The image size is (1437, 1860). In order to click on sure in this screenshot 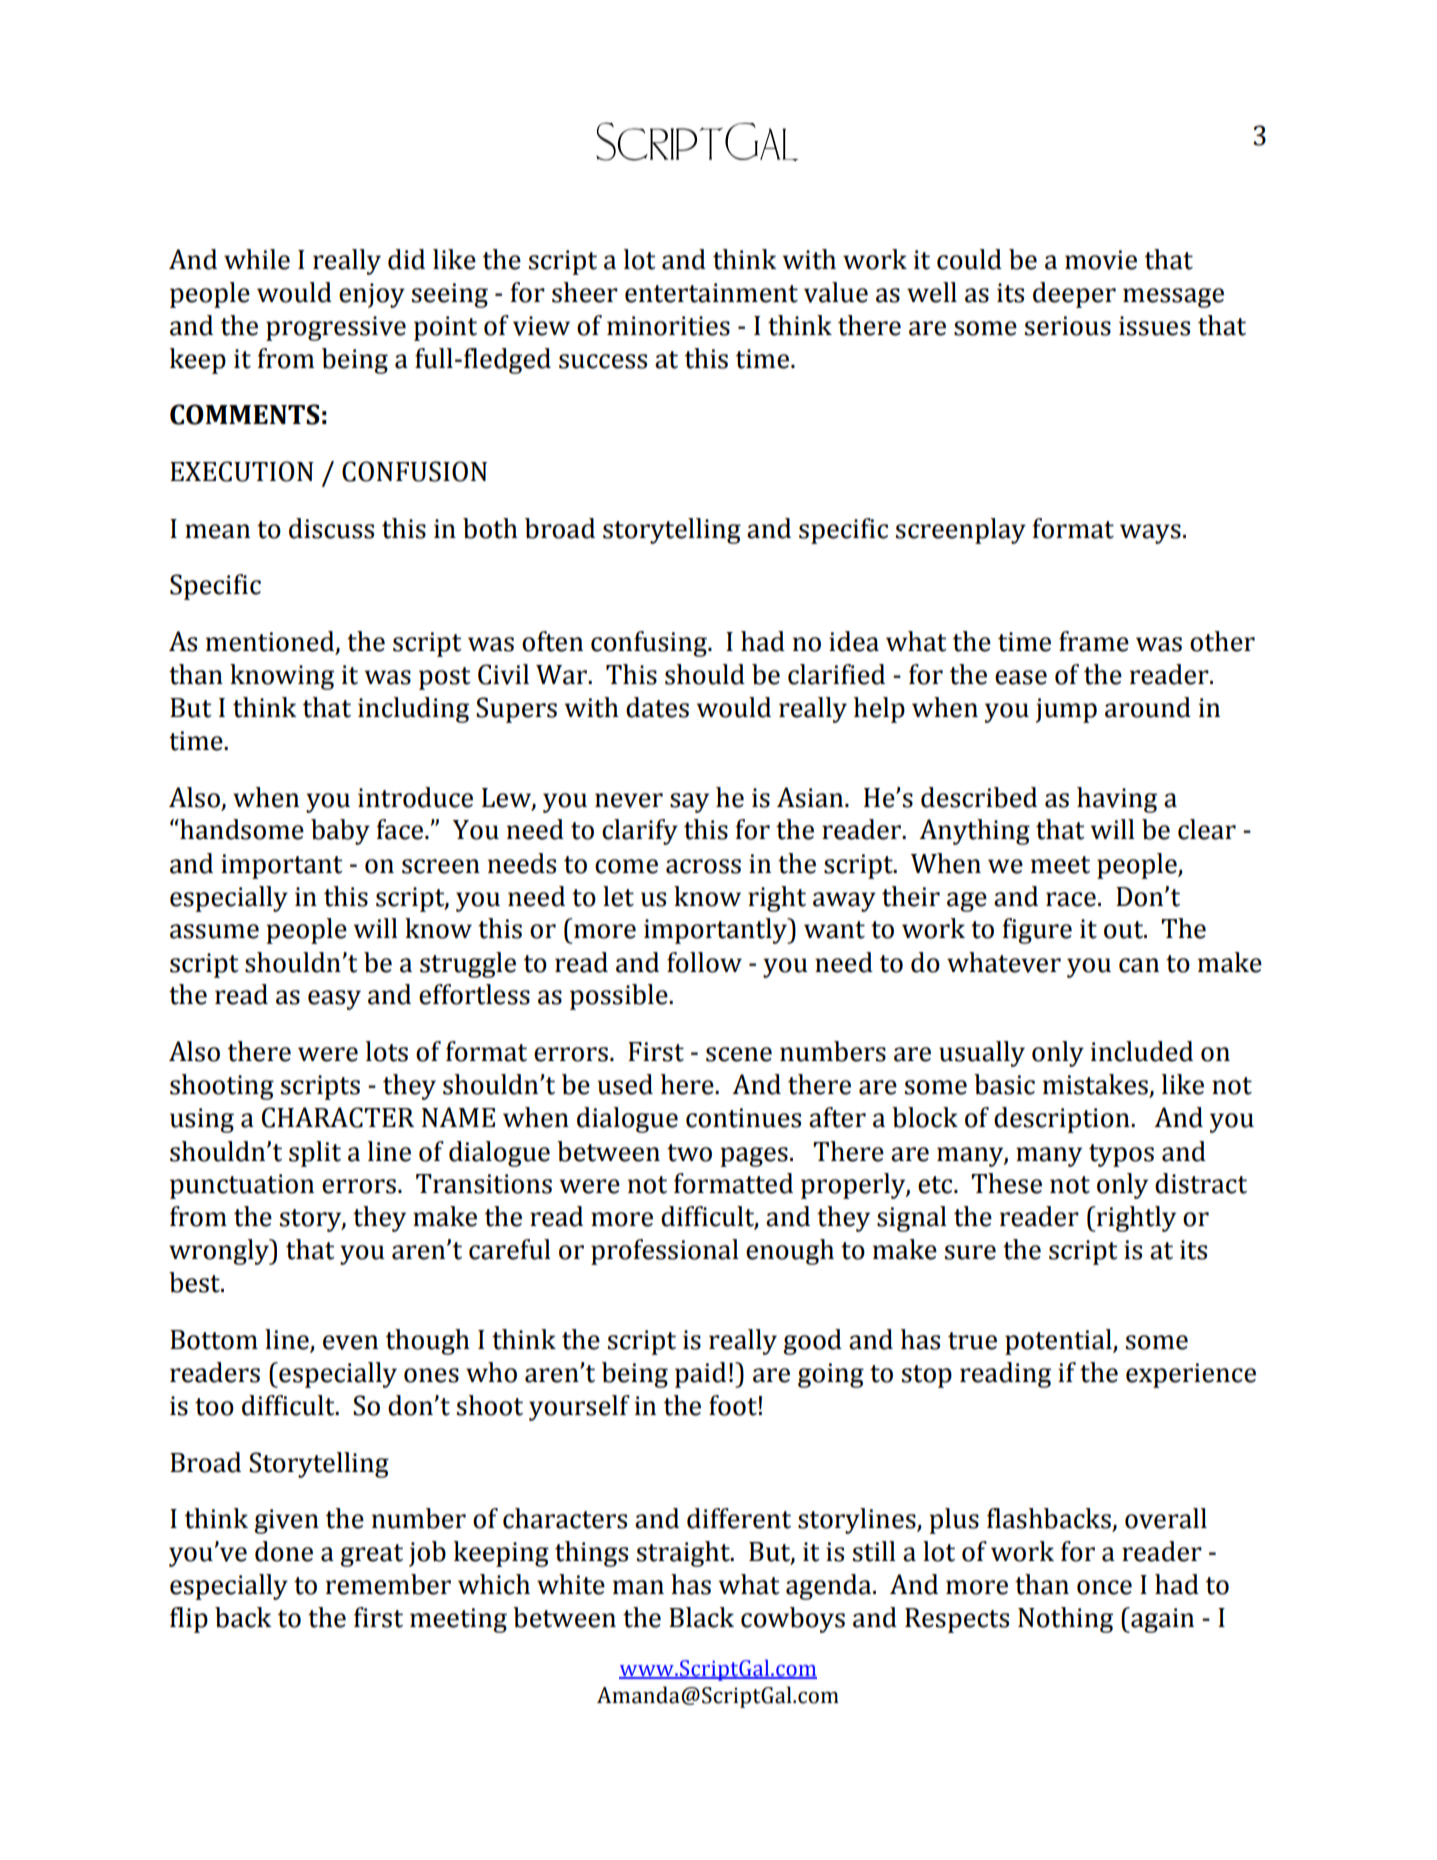, I will do `click(970, 1252)`.
